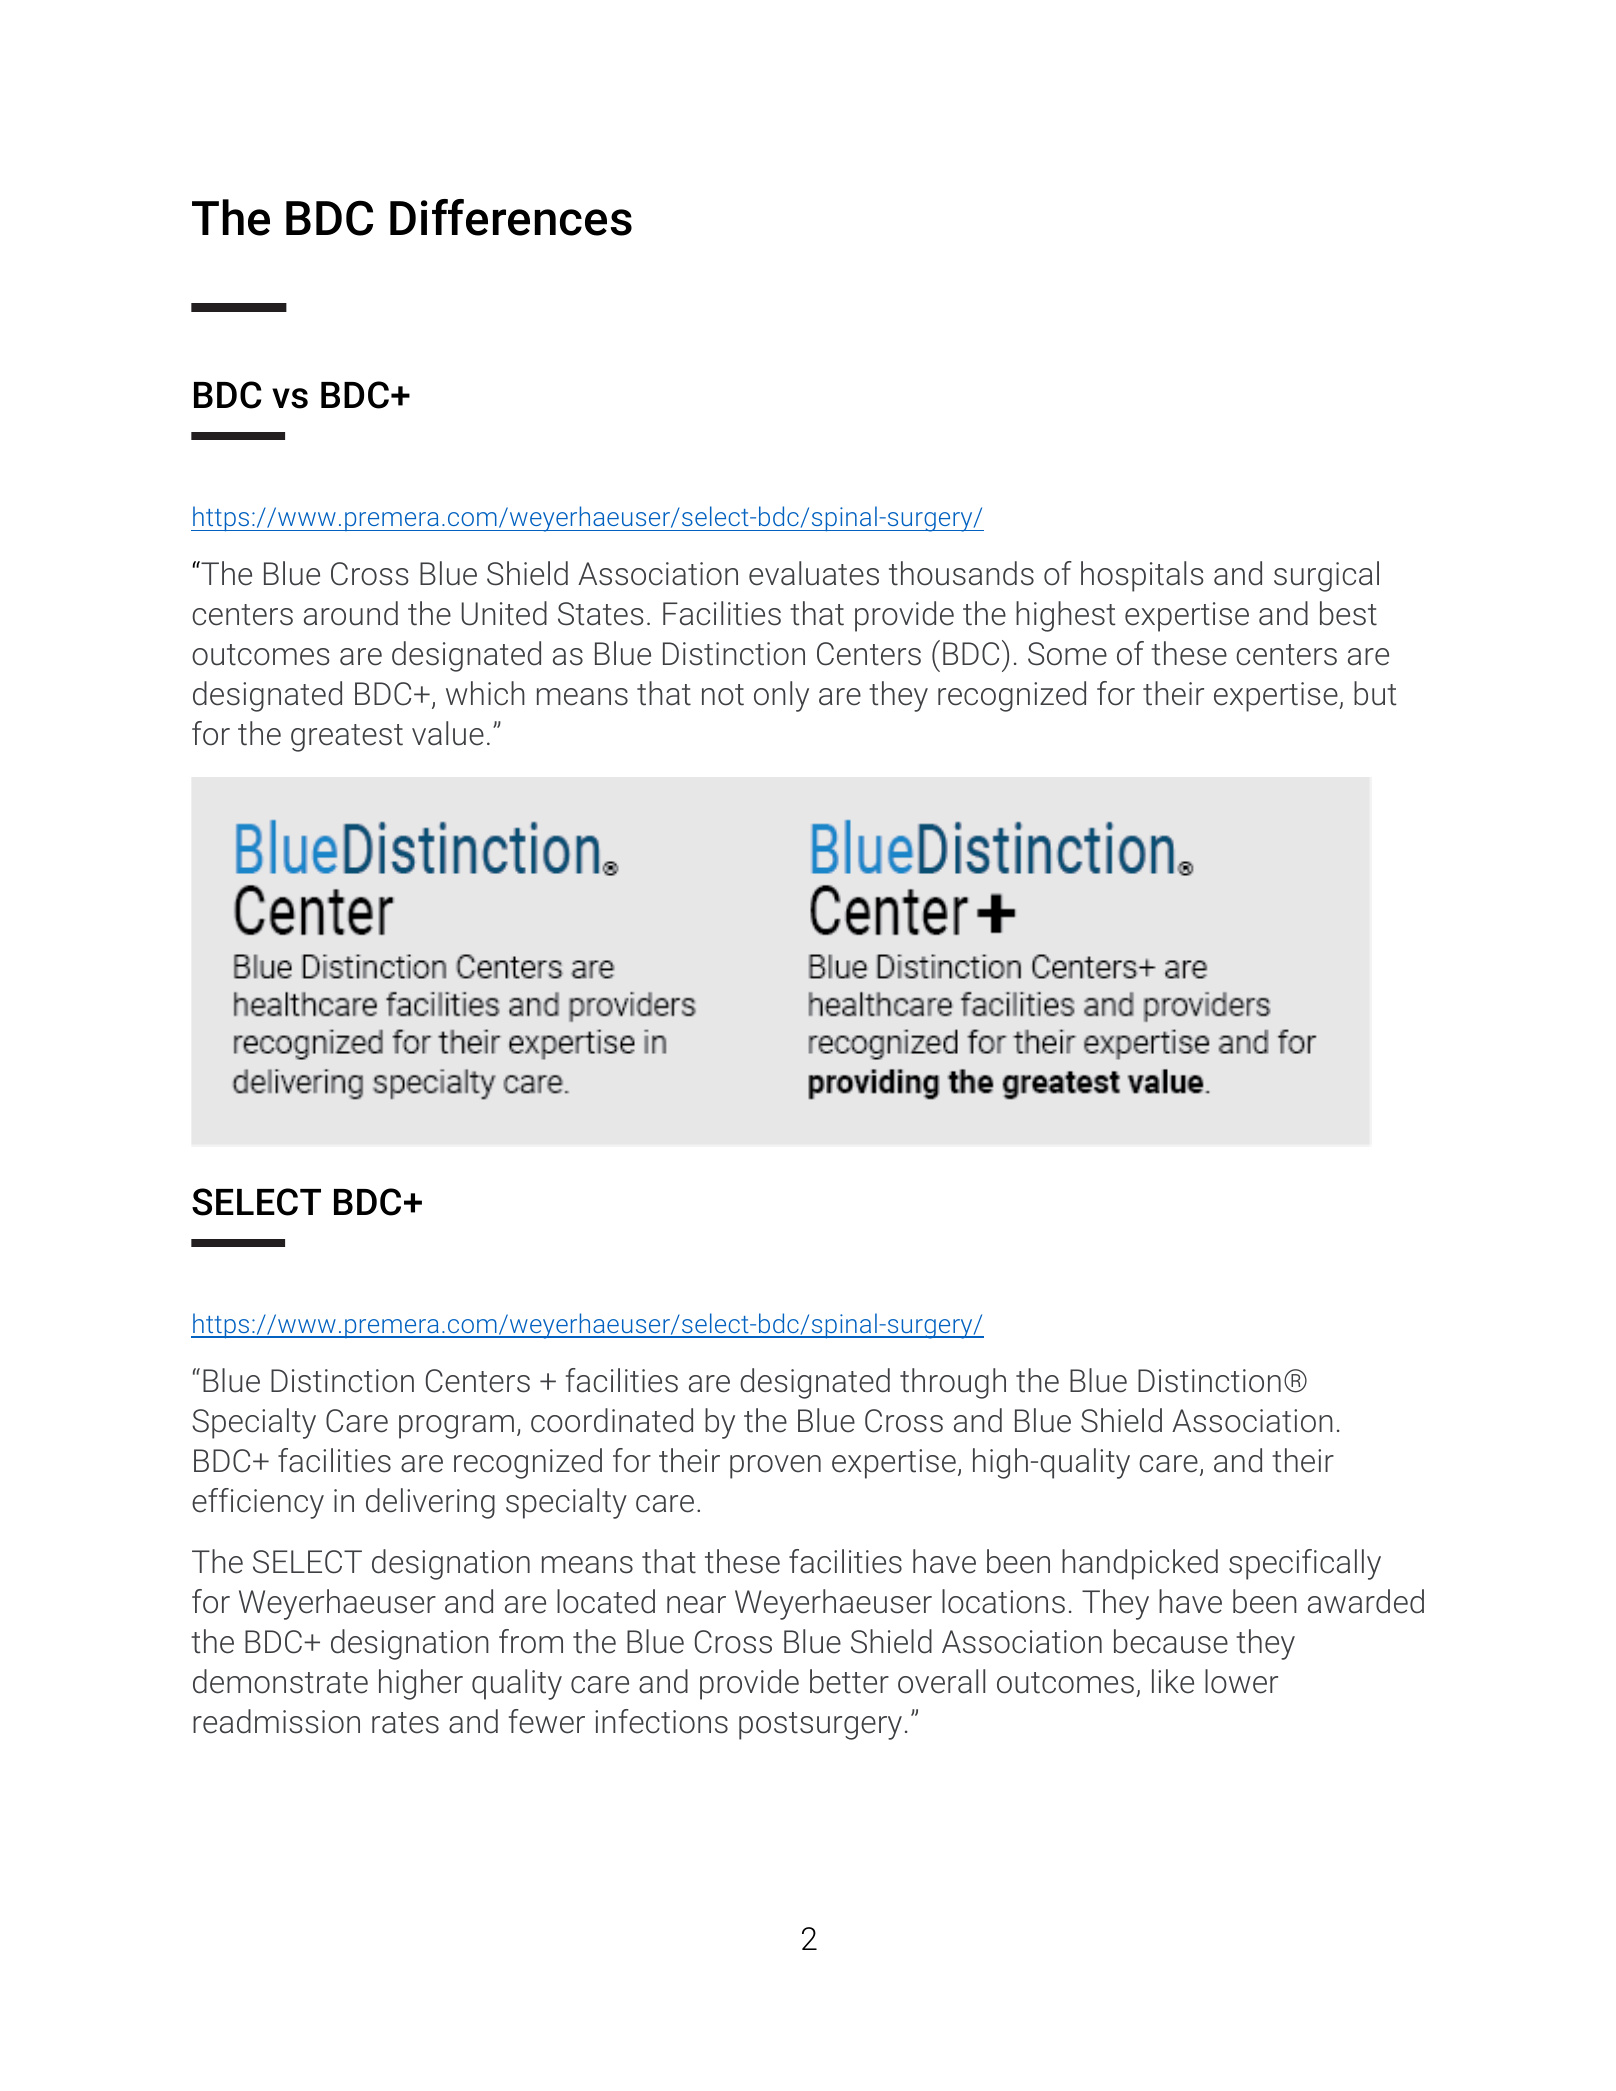 The height and width of the screenshot is (2091, 1616). Describe the element at coordinates (1326, 576) in the screenshot. I see `surgical` at that location.
